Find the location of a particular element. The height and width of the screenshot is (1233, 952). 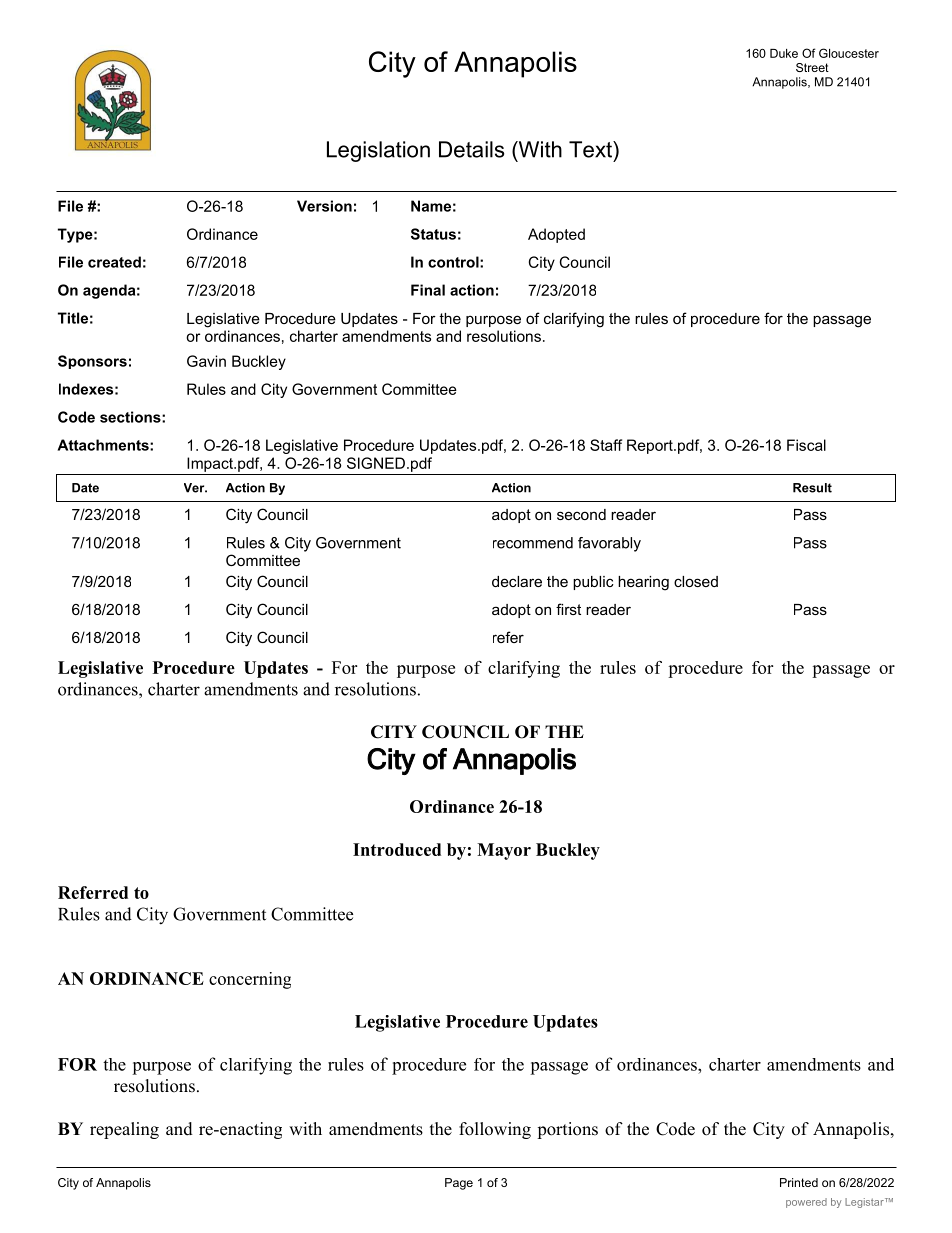

Printed is located at coordinates (799, 1182).
